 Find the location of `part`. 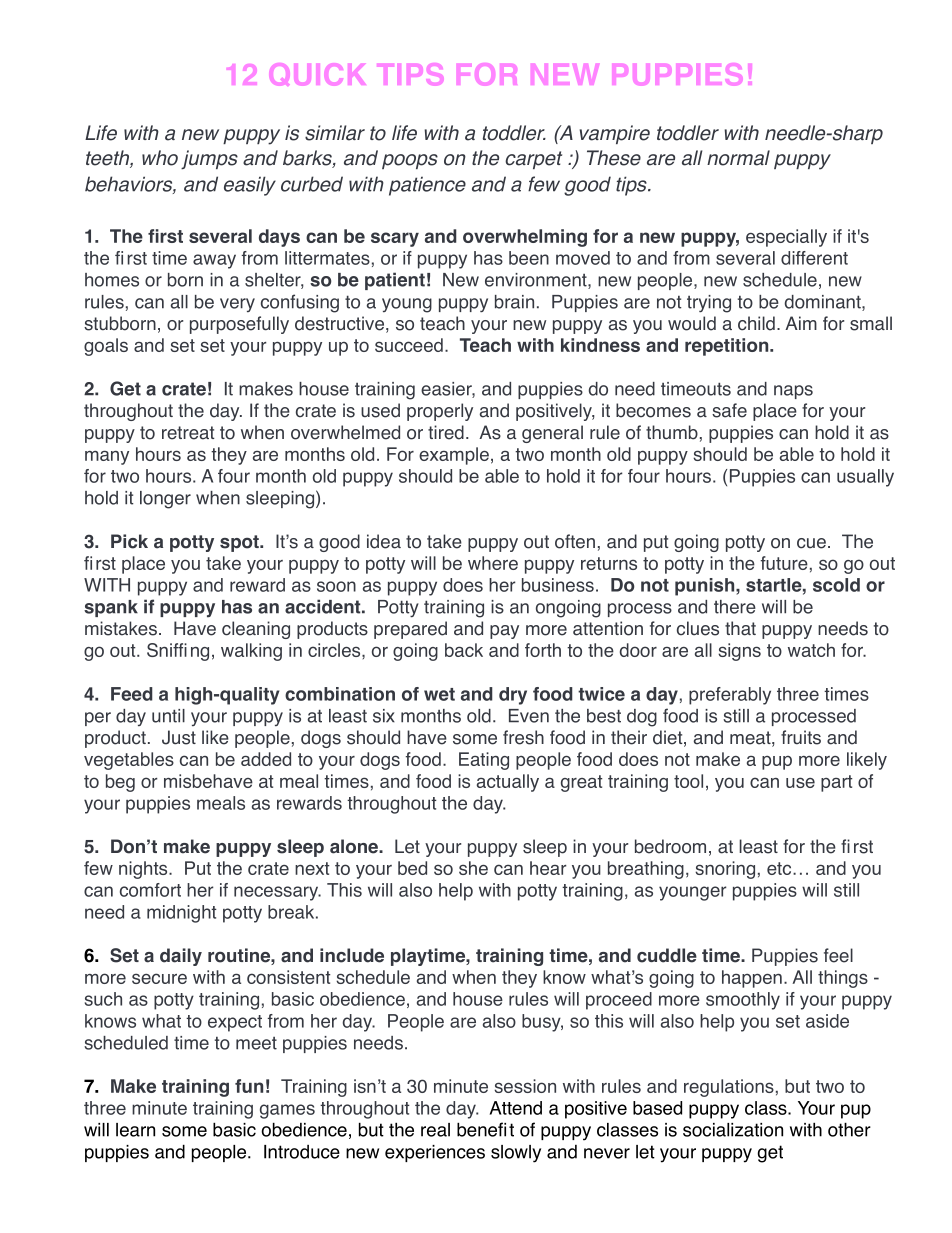

part is located at coordinates (837, 783).
